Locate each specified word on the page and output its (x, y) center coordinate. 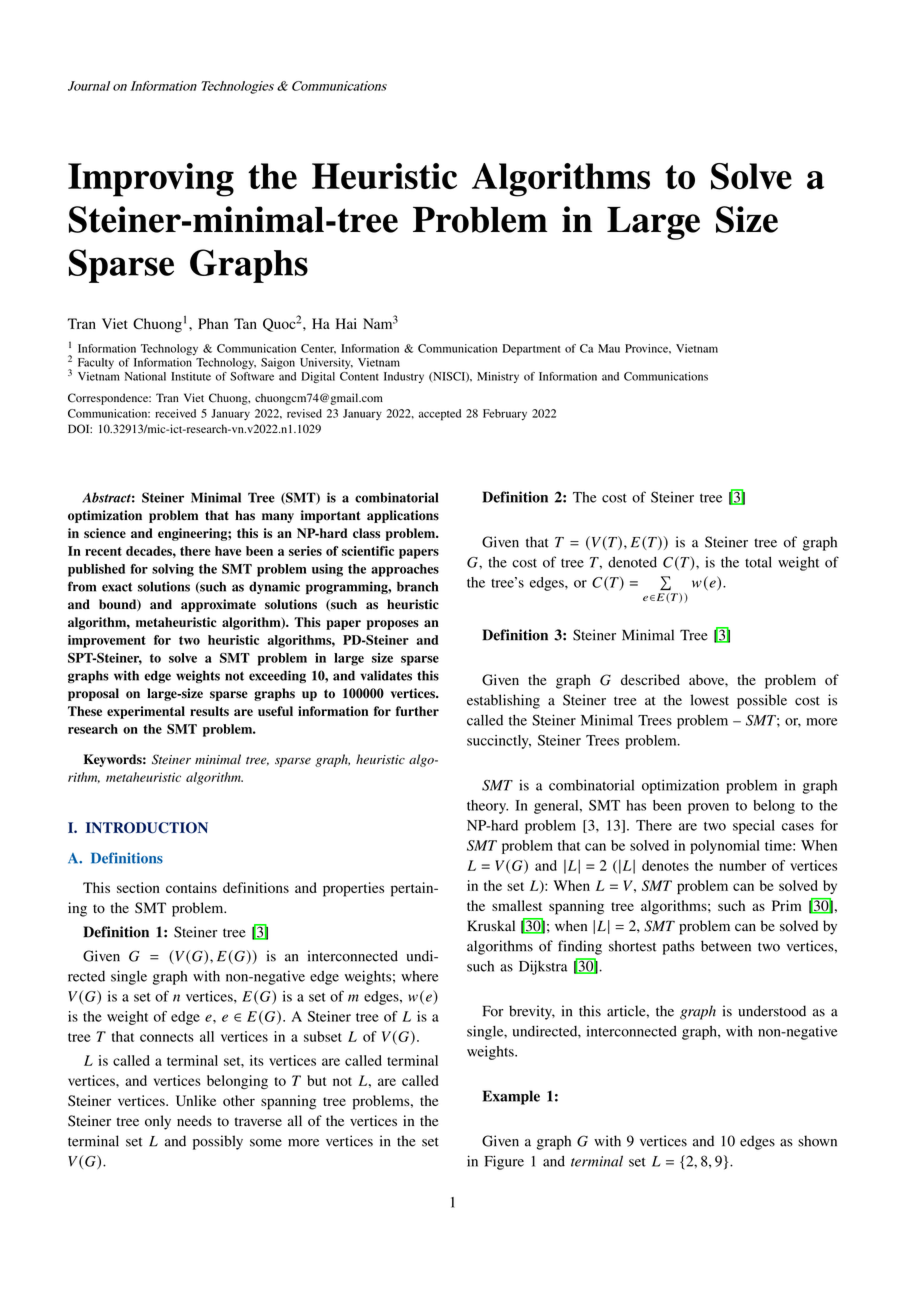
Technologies (238, 87)
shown (817, 1141)
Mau (609, 348)
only (158, 1122)
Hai (346, 323)
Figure (504, 1162)
